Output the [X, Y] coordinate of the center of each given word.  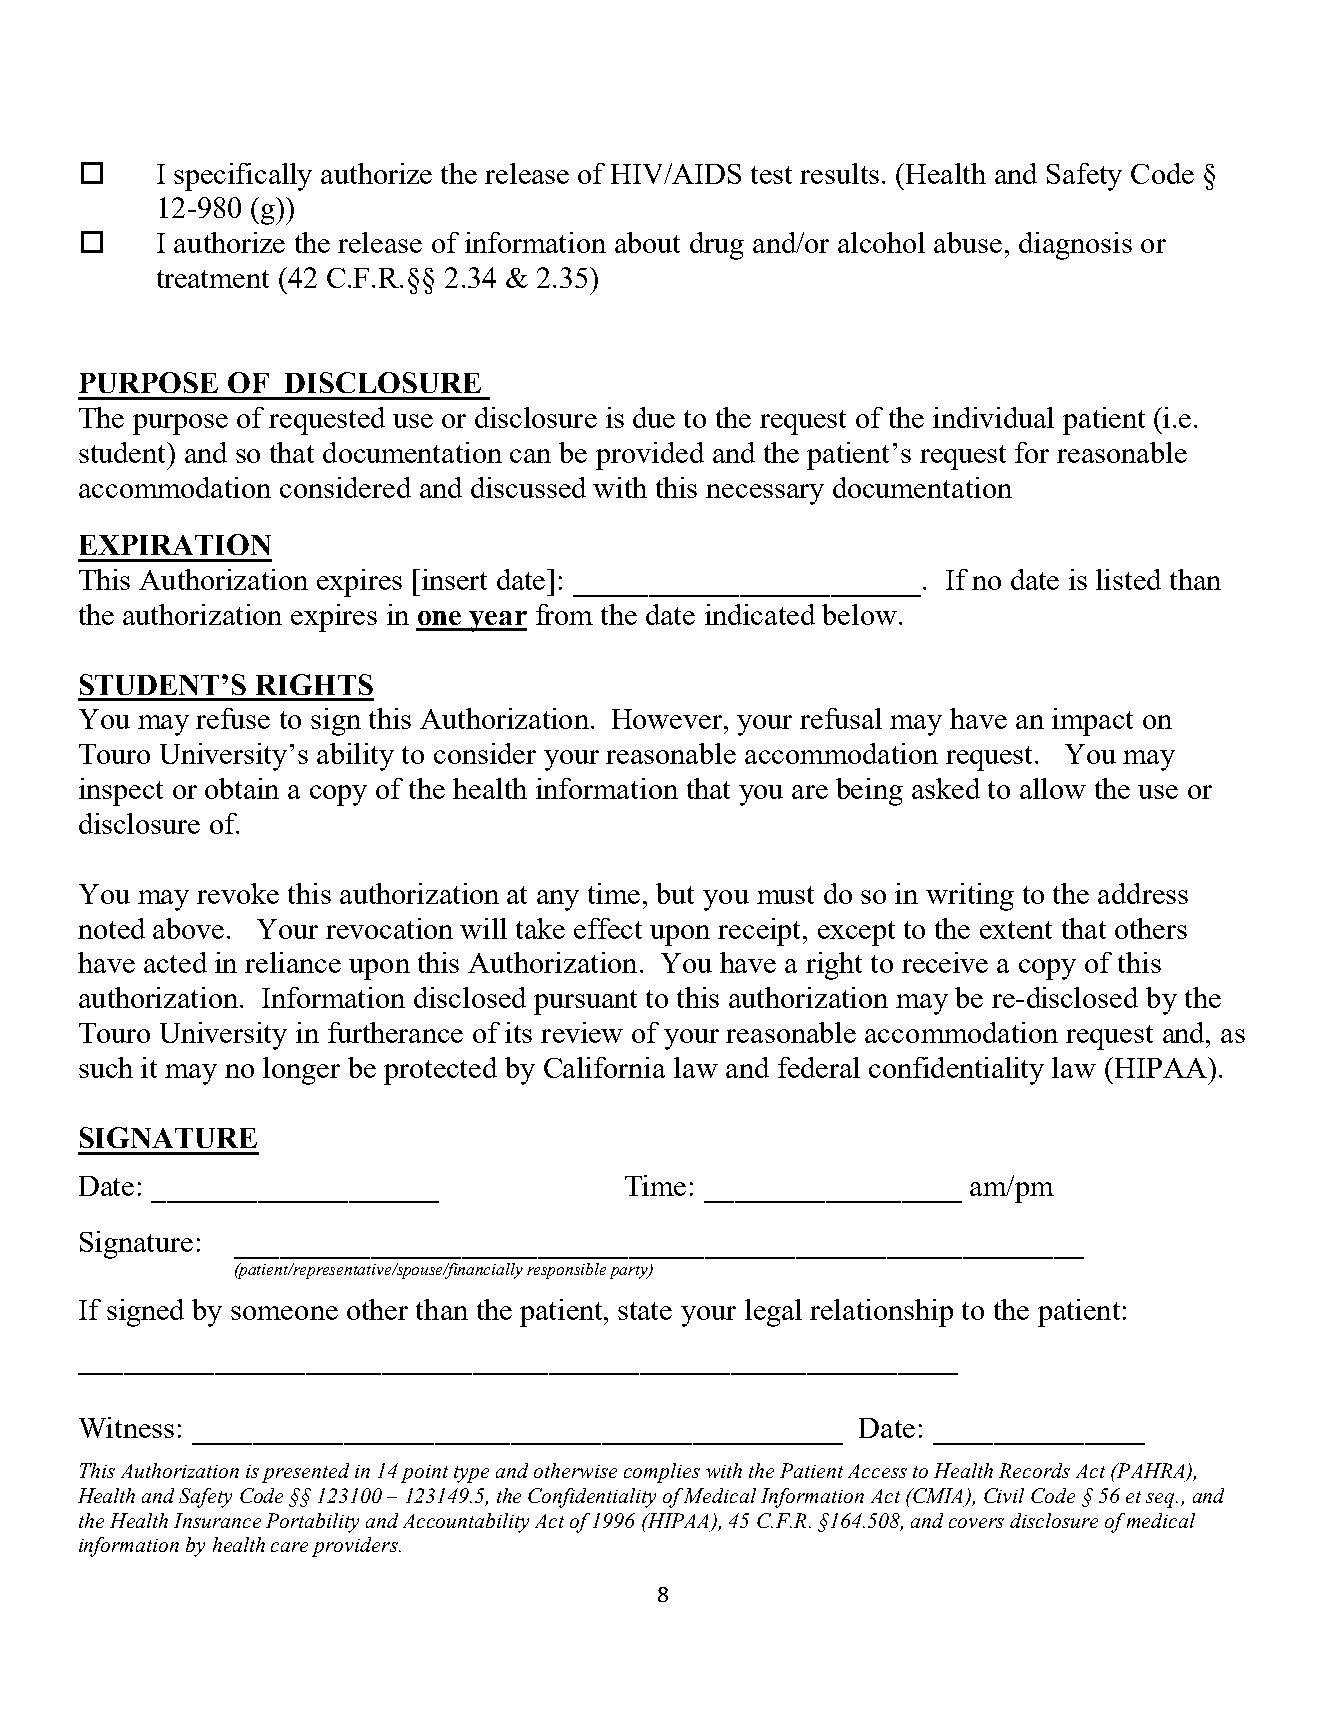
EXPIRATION [175, 544]
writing [970, 897]
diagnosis [1075, 246]
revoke [238, 893]
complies [662, 1473]
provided [650, 456]
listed [1128, 579]
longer [301, 1071]
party [630, 1272]
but [675, 893]
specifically [243, 177]
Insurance [217, 1520]
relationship [881, 1313]
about [647, 242]
